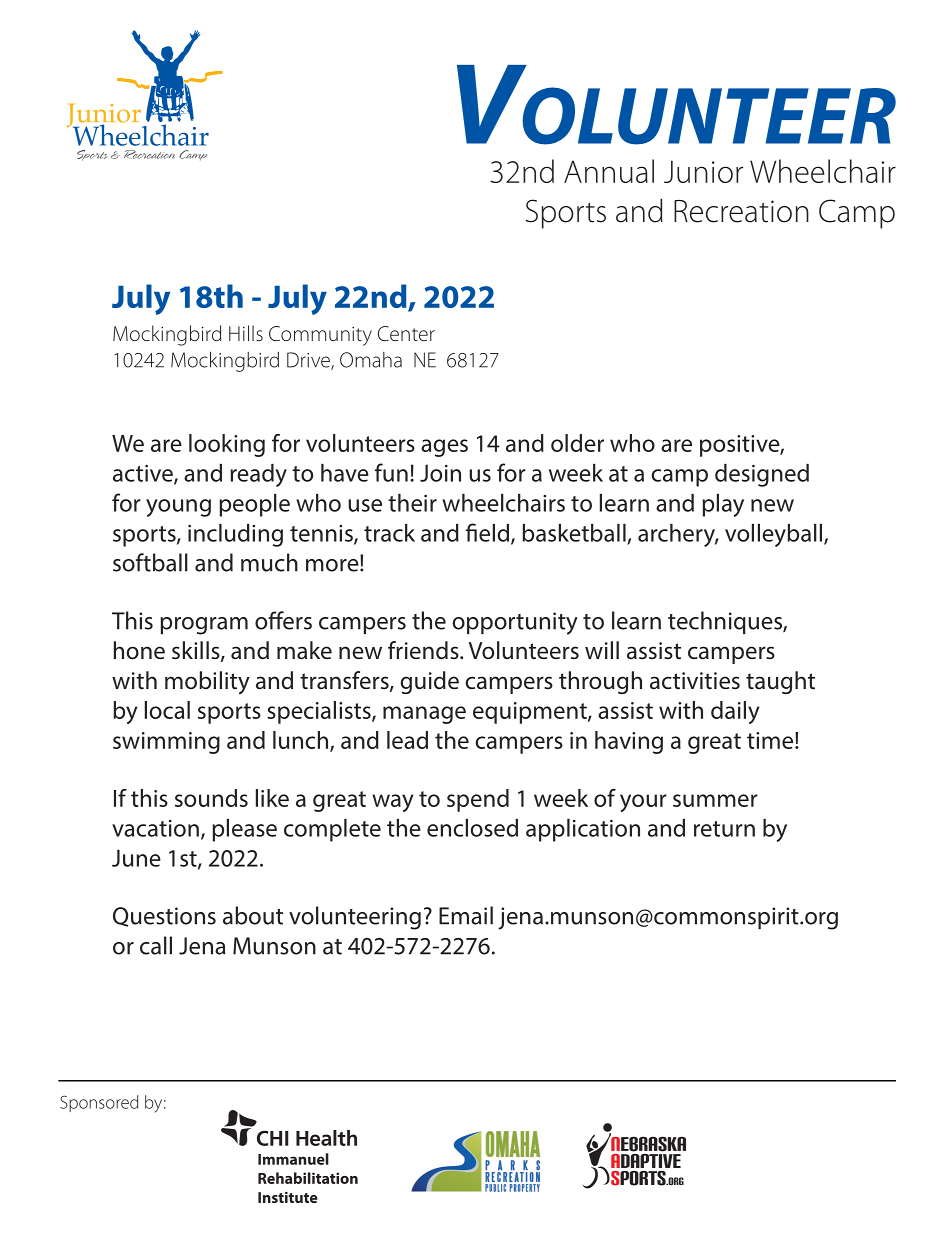  I want to click on Email, so click(466, 915).
